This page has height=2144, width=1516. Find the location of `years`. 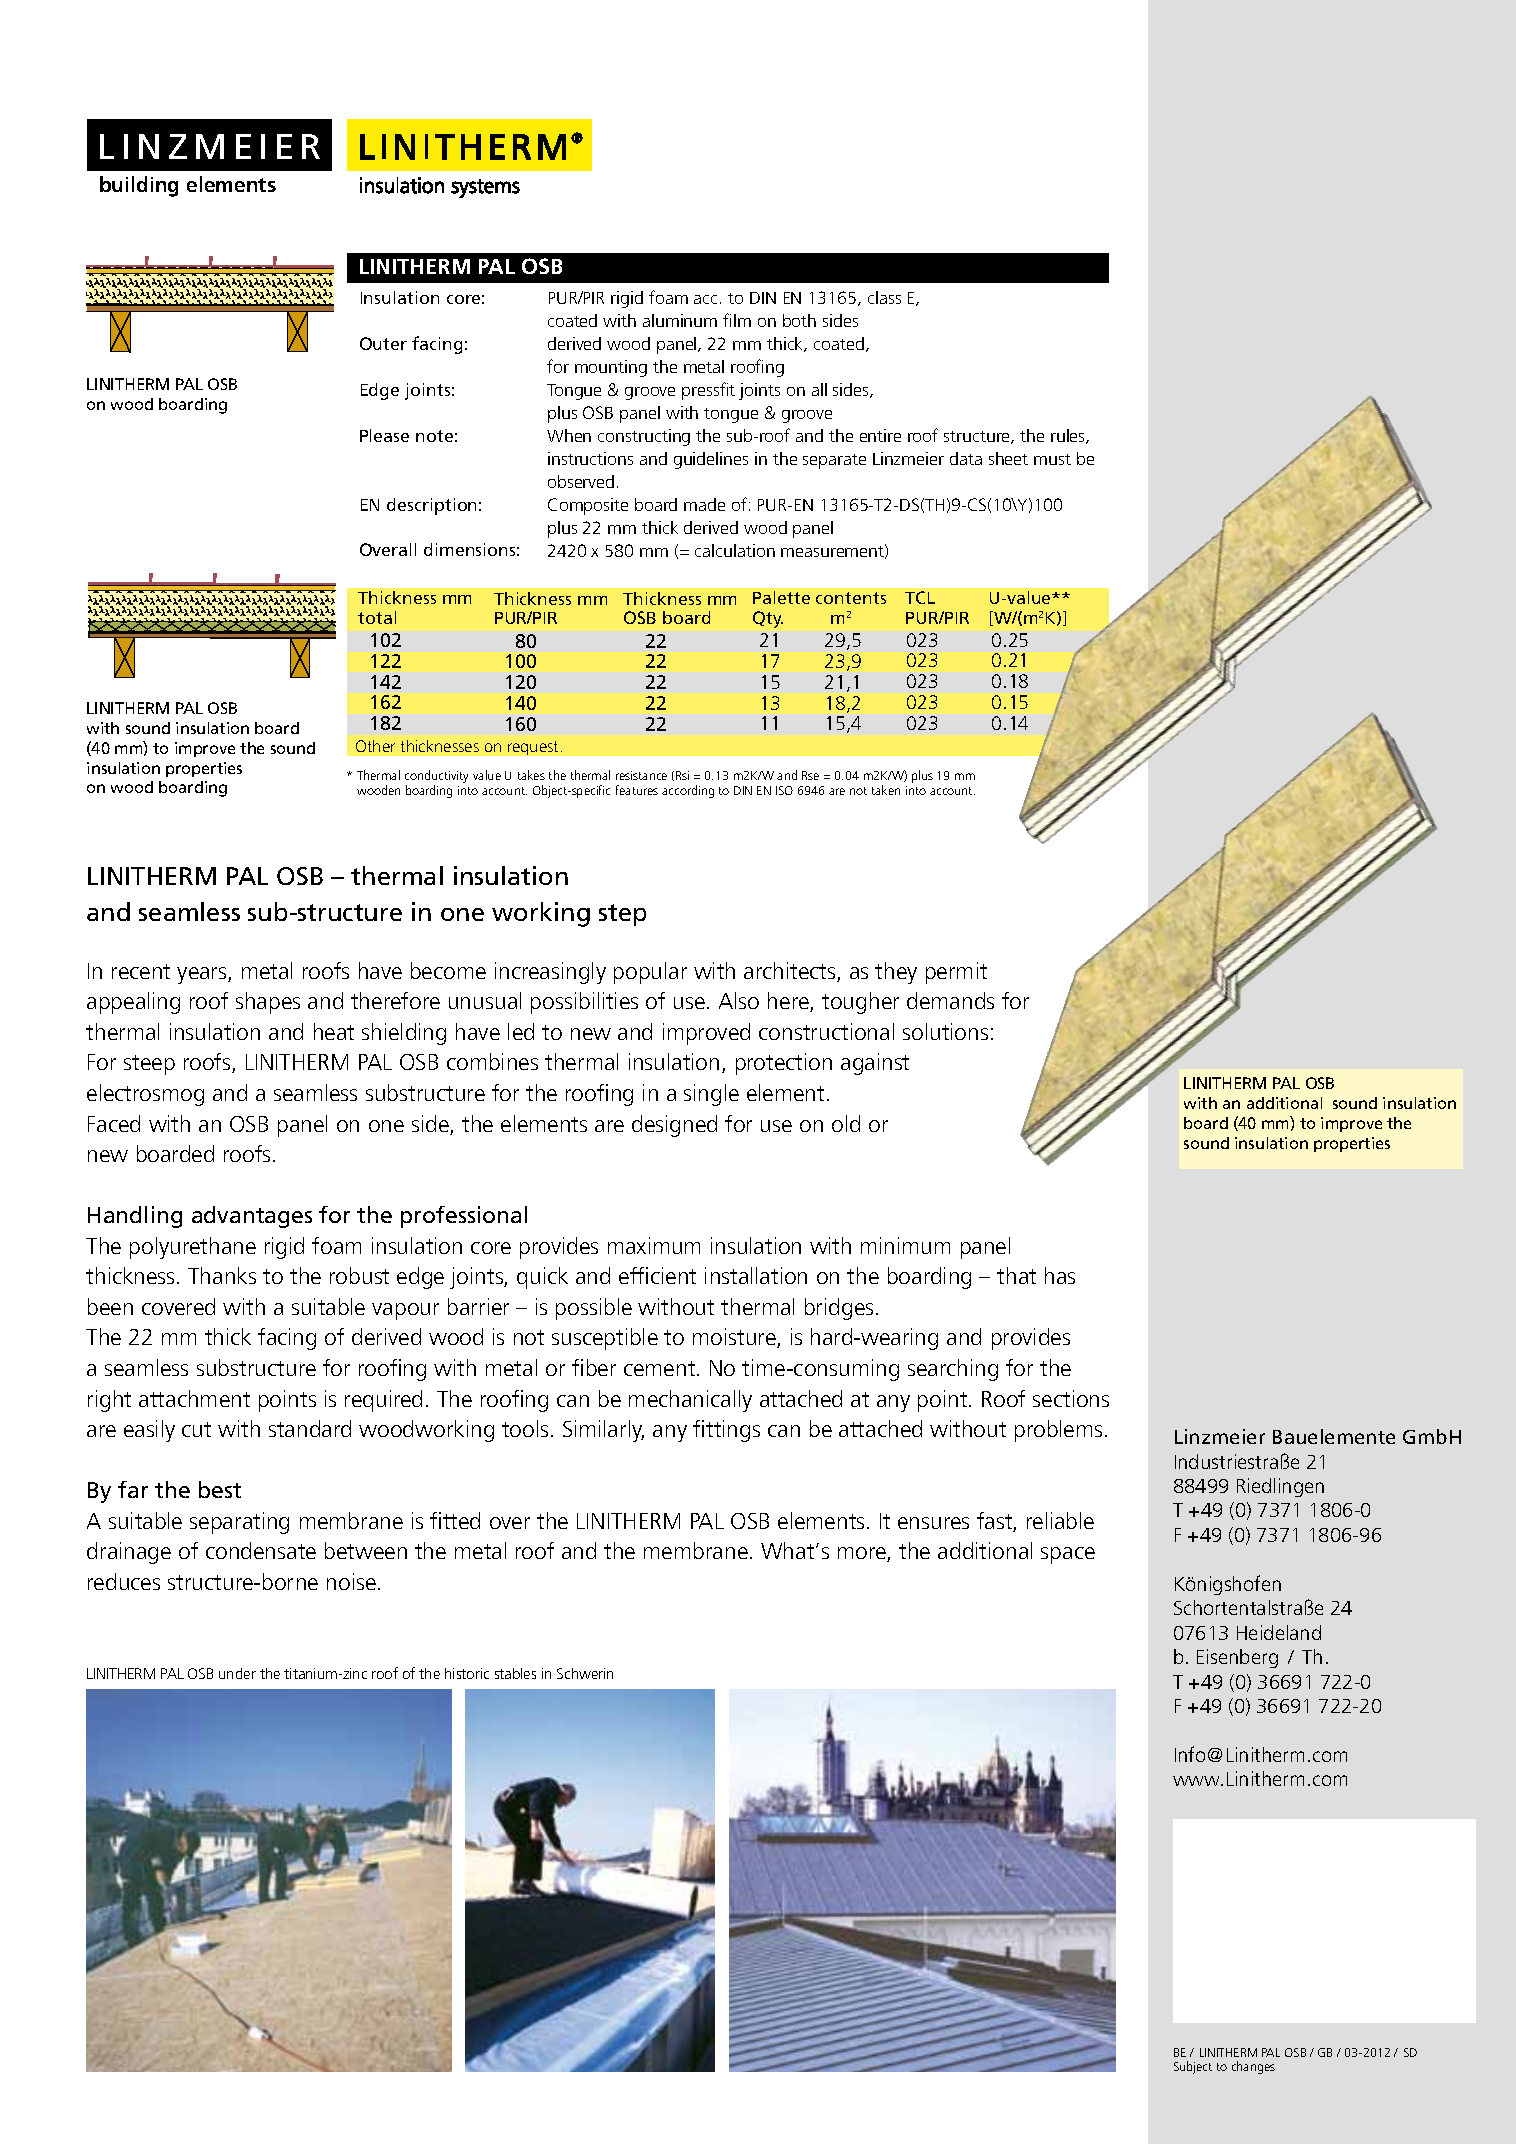

years is located at coordinates (203, 975).
